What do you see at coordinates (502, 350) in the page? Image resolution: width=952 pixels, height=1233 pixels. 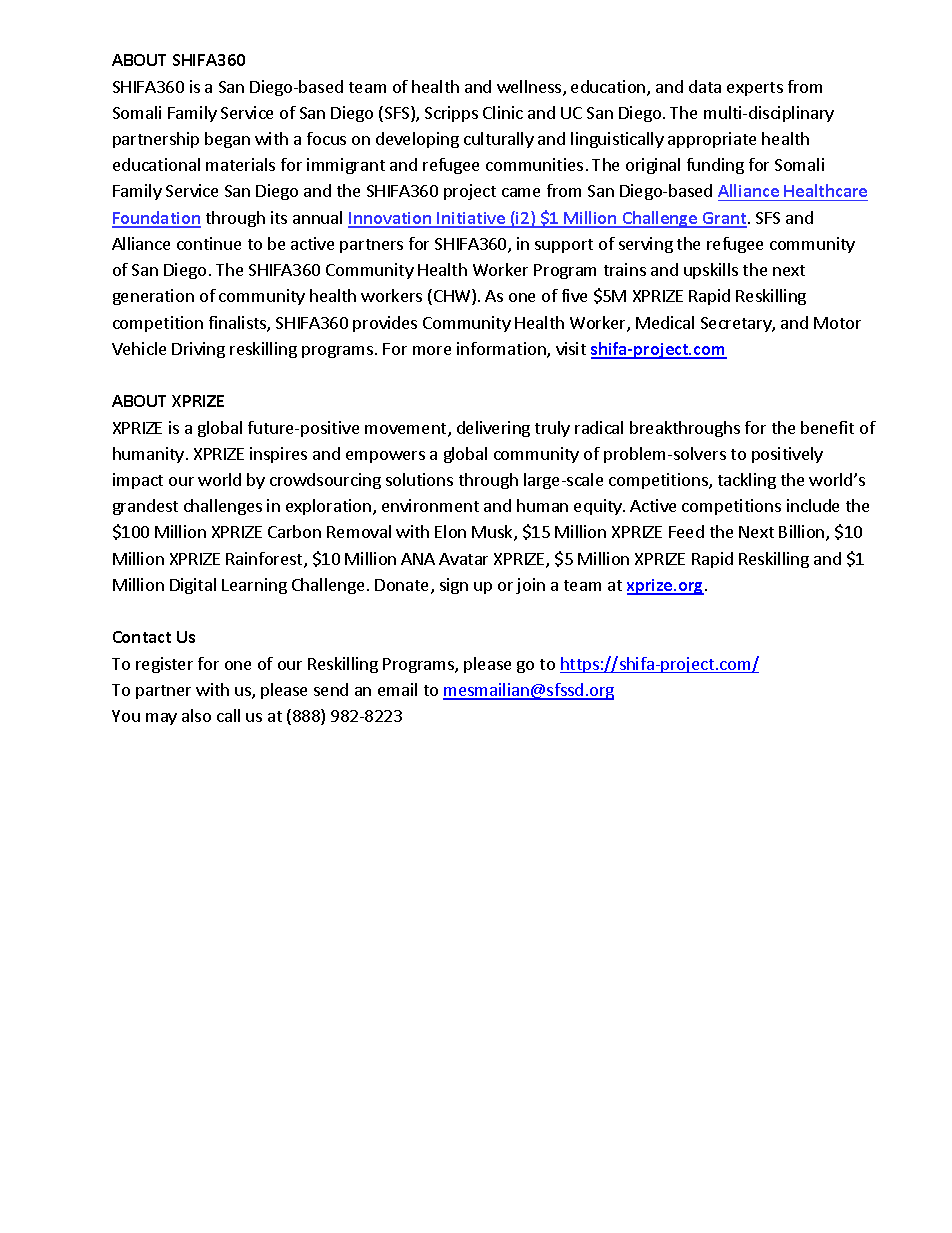 I see `information` at bounding box center [502, 350].
